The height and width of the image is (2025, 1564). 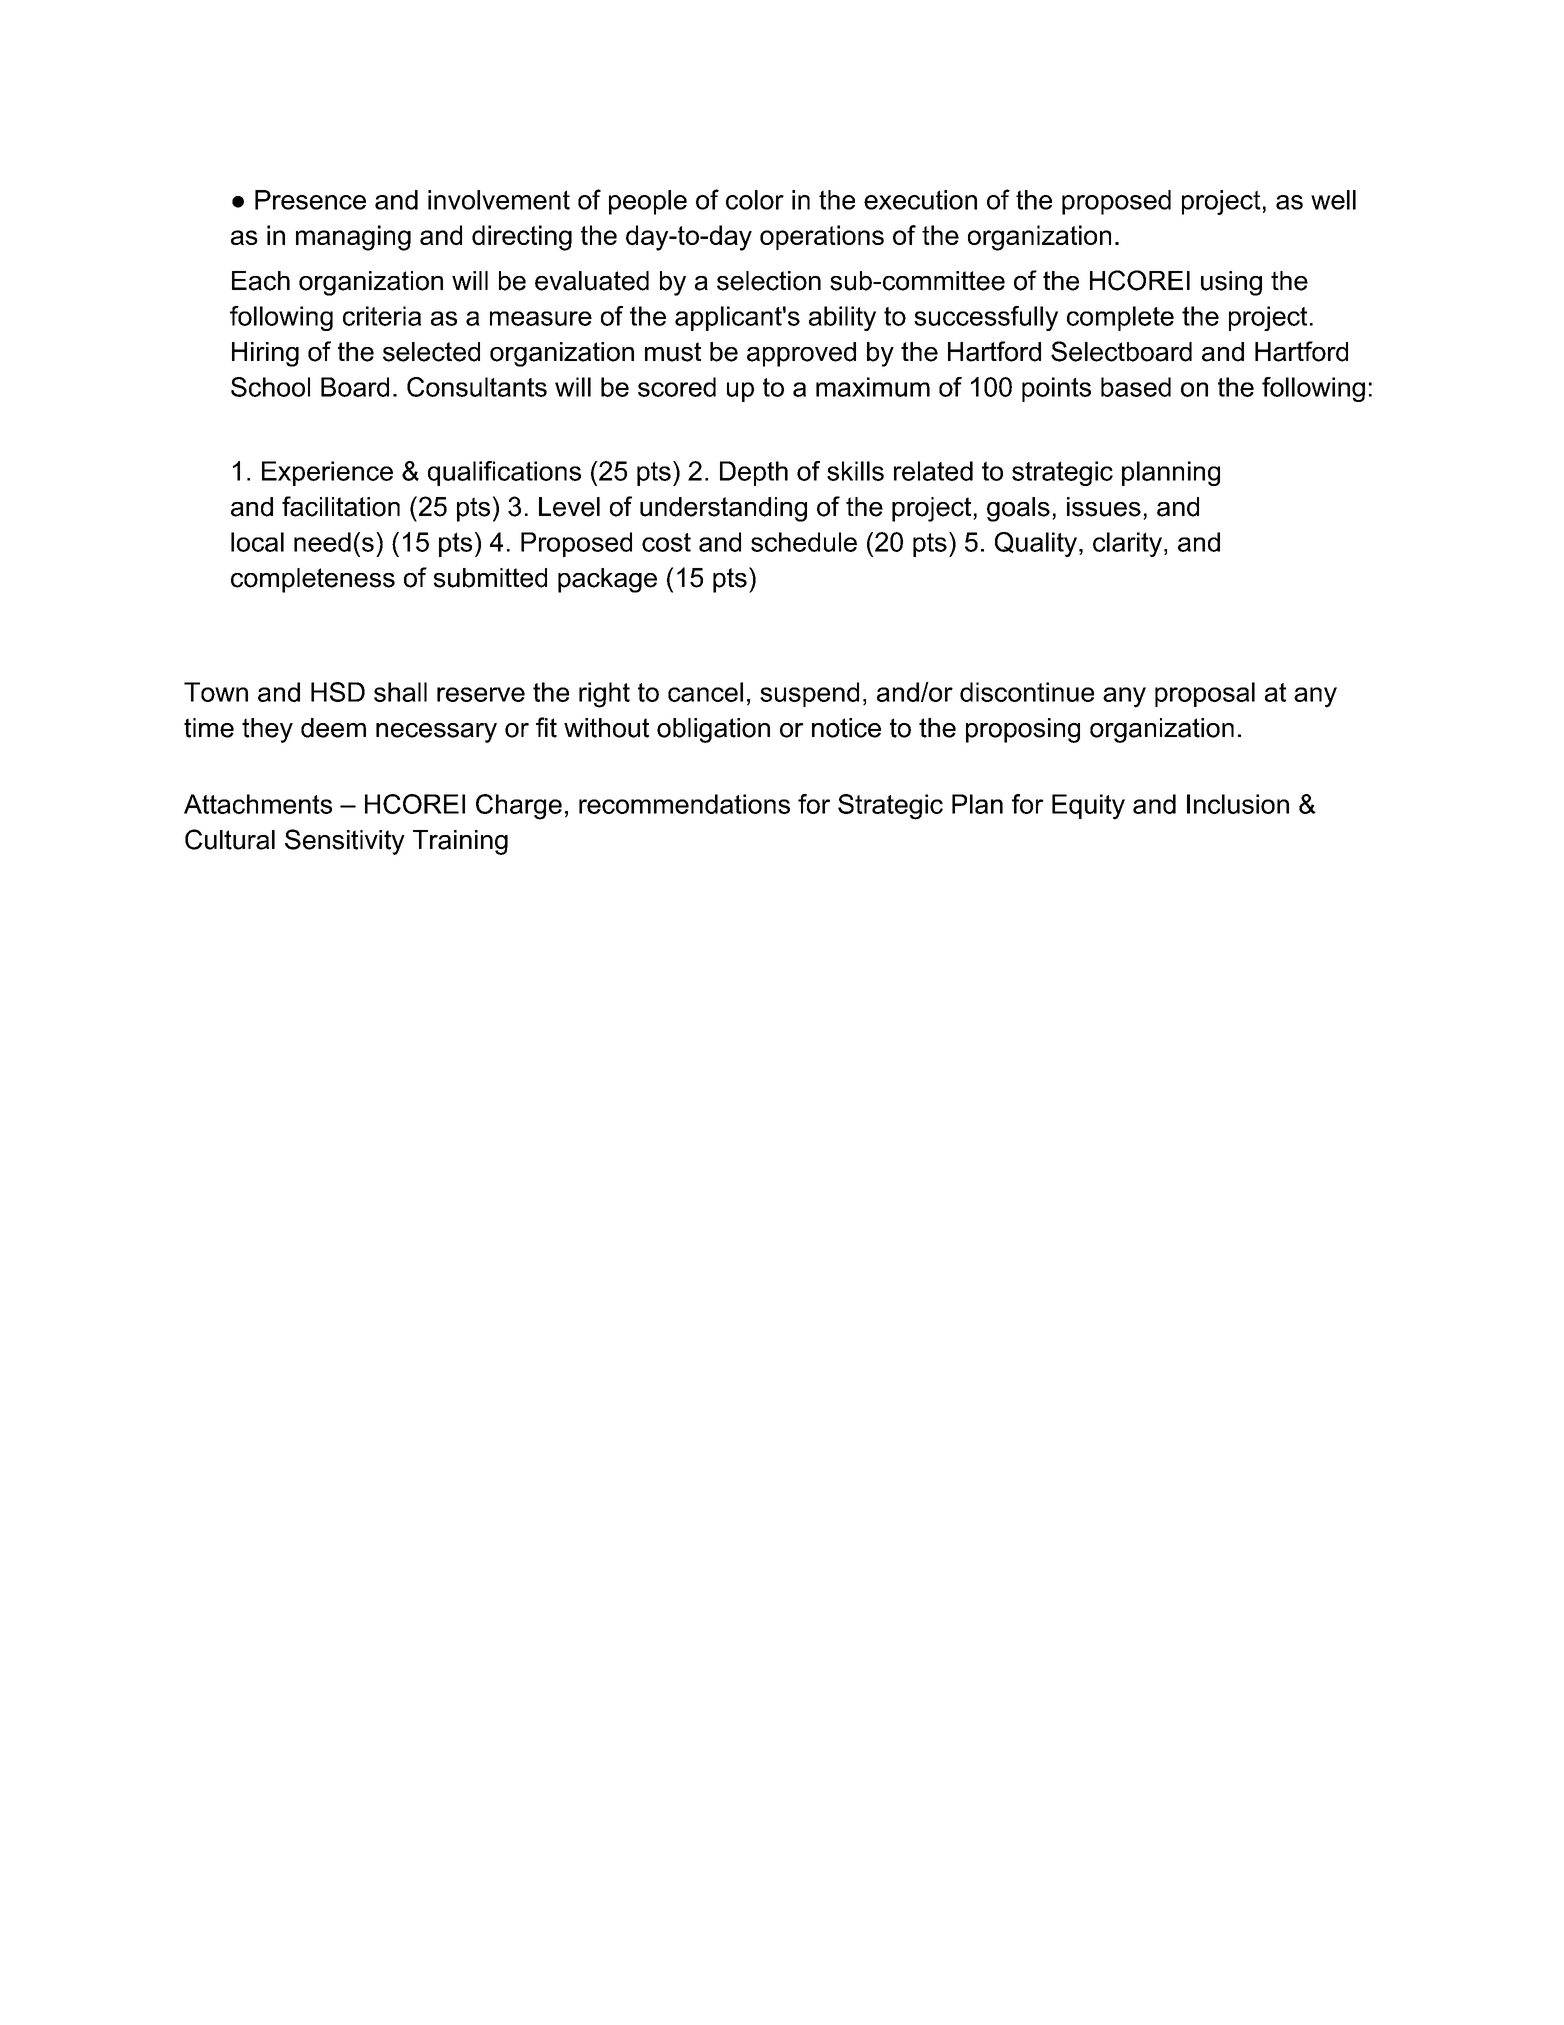 What do you see at coordinates (1205, 694) in the image?
I see `proposal` at bounding box center [1205, 694].
